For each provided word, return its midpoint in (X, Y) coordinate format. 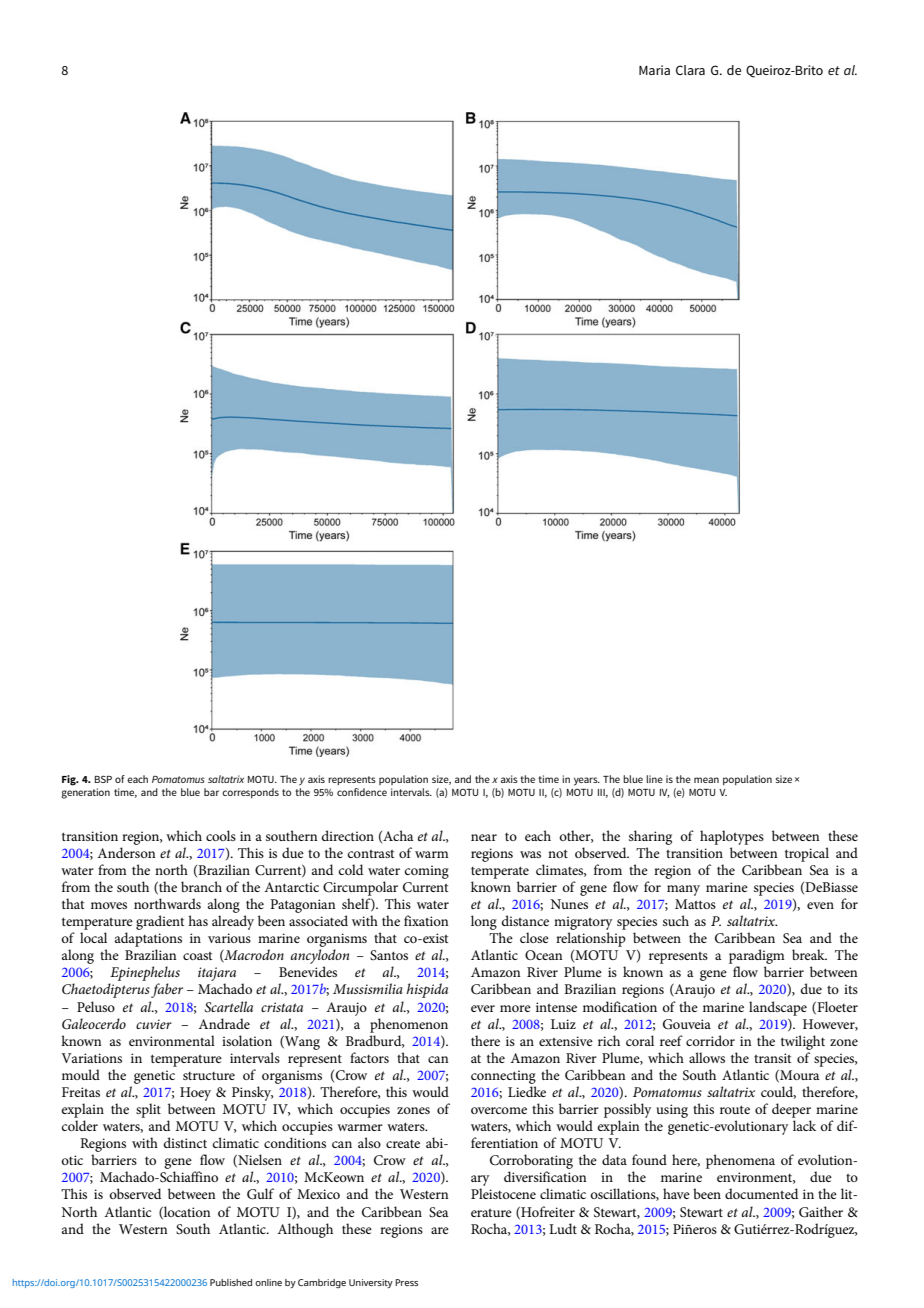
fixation (426, 920)
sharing (650, 837)
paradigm (757, 958)
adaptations (148, 939)
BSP (103, 779)
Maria (654, 70)
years (587, 781)
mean (706, 780)
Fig (70, 780)
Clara (690, 70)
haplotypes (732, 837)
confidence (362, 792)
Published (231, 1282)
